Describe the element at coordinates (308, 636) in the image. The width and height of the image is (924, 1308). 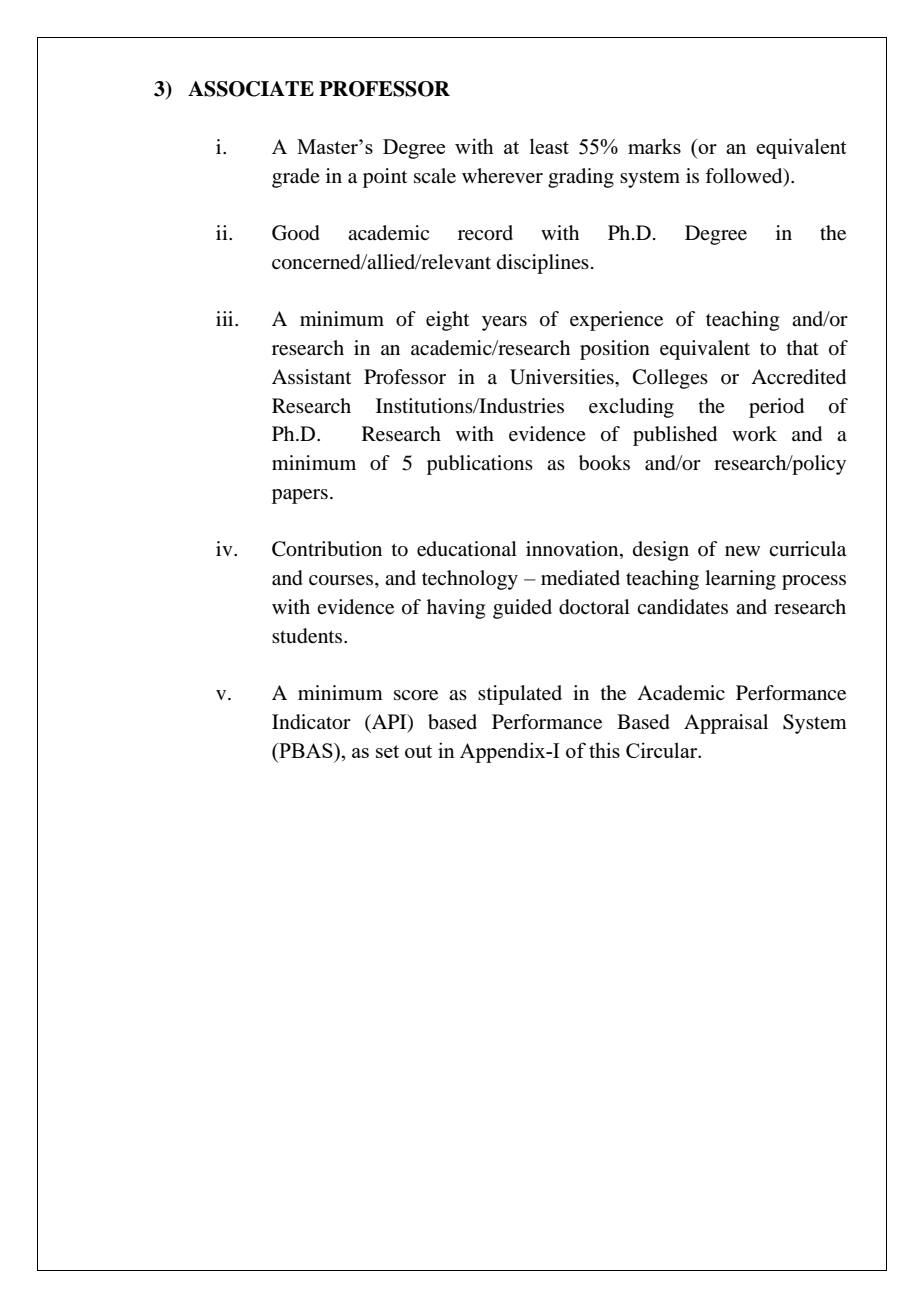
I see `students` at that location.
